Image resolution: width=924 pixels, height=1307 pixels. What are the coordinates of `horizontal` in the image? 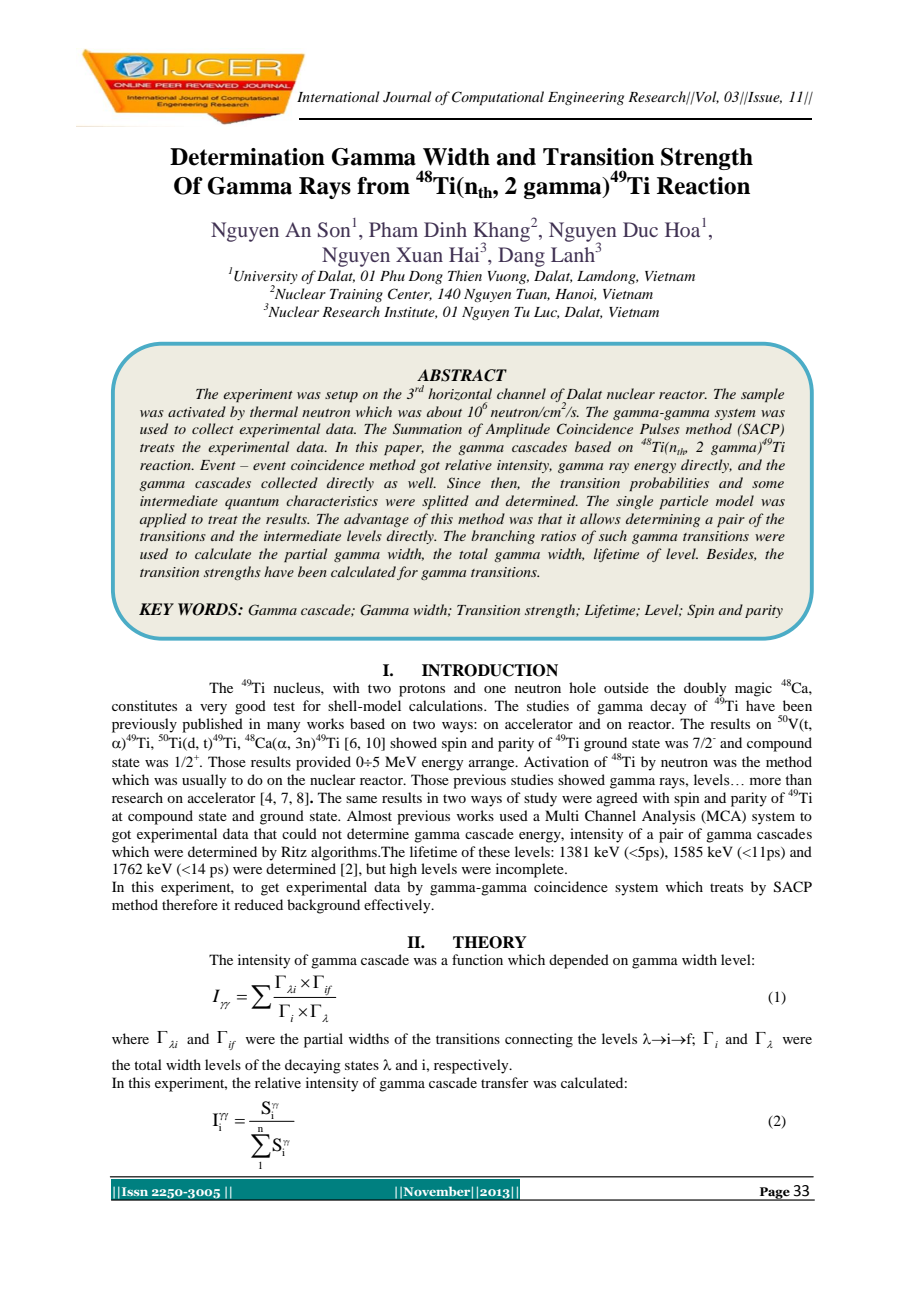 It's located at (460, 394).
